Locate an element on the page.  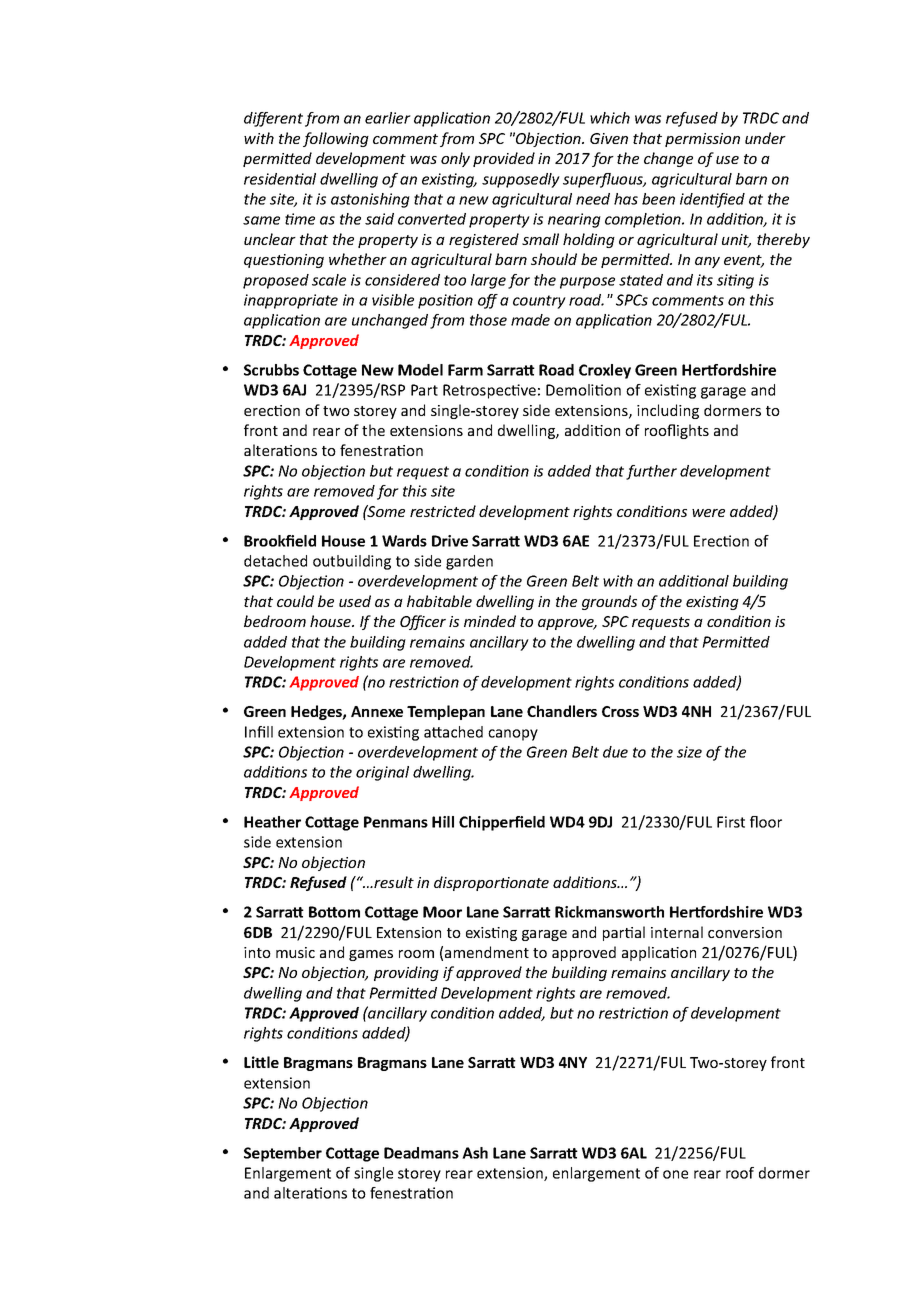
provided is located at coordinates (504, 159).
